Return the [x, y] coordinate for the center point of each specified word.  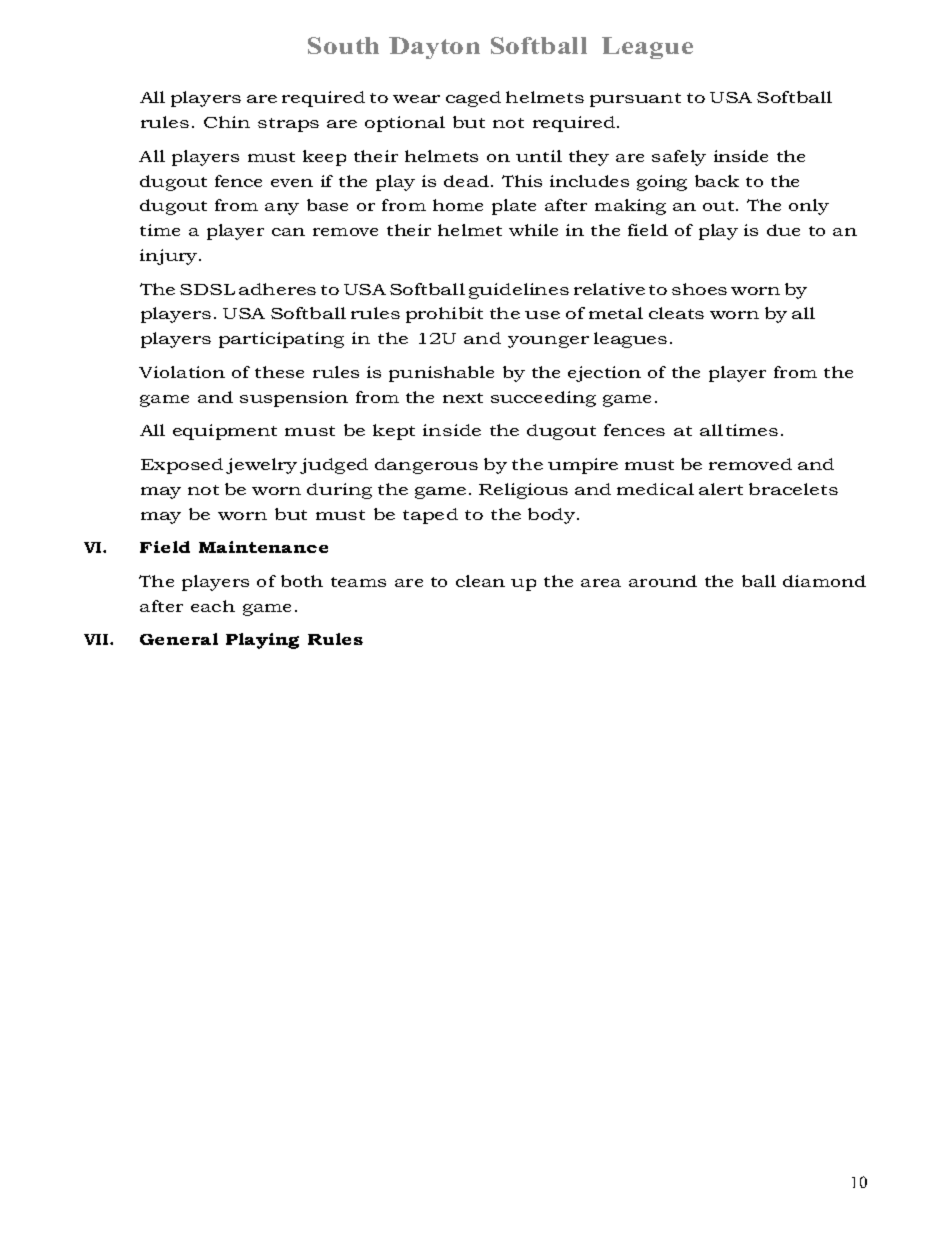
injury [170, 257]
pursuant [635, 100]
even [292, 183]
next [463, 398]
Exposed [182, 466]
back [717, 181]
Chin [227, 122]
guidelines [519, 291]
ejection [604, 374]
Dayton [434, 48]
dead [468, 181]
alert [721, 489]
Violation [182, 372]
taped [430, 516]
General [179, 639]
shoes [699, 289]
